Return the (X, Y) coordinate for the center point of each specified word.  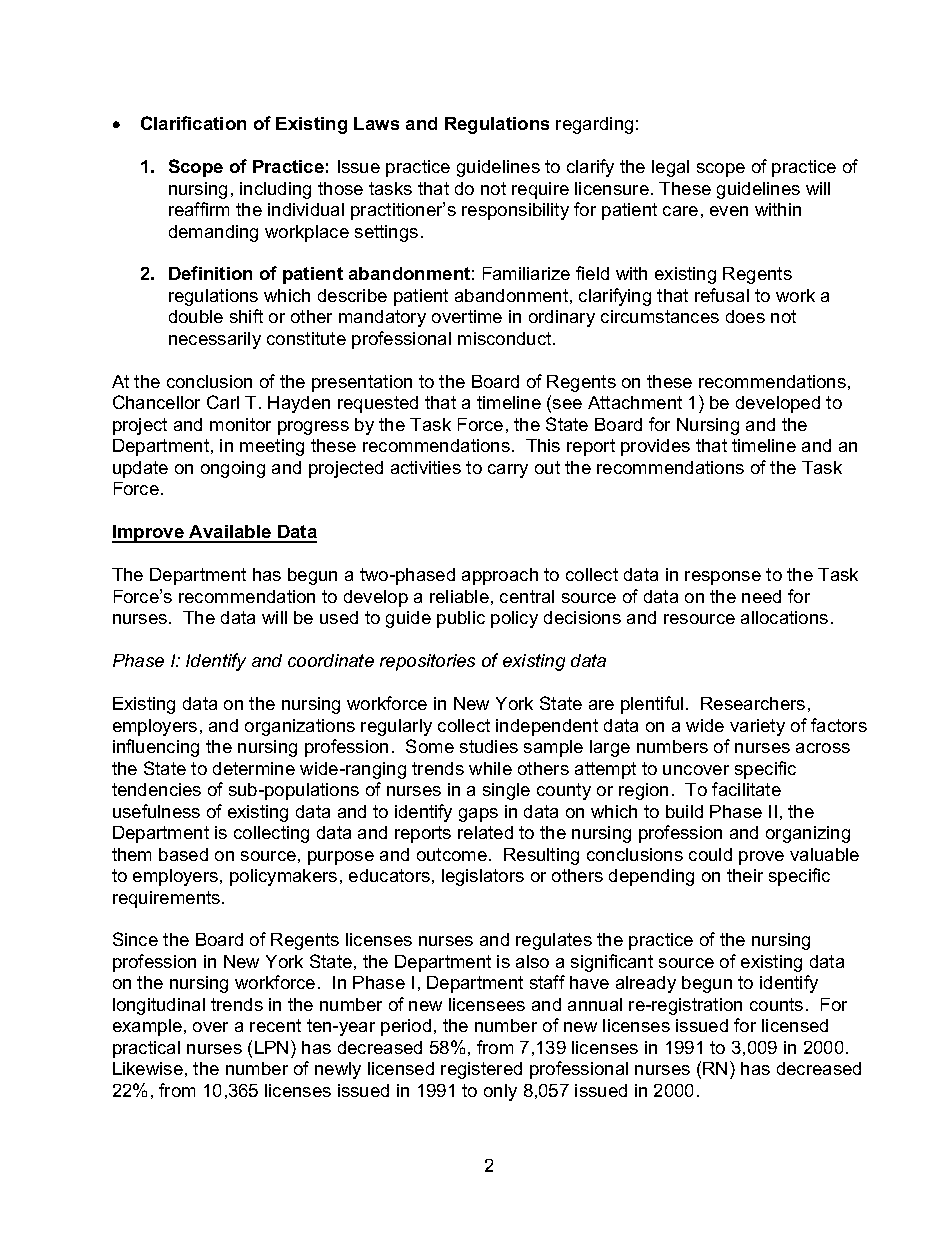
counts (776, 1004)
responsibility (515, 211)
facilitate (746, 789)
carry (508, 471)
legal (670, 168)
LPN (271, 1047)
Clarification (193, 123)
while (490, 768)
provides (655, 447)
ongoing (233, 469)
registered (481, 1070)
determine (254, 768)
